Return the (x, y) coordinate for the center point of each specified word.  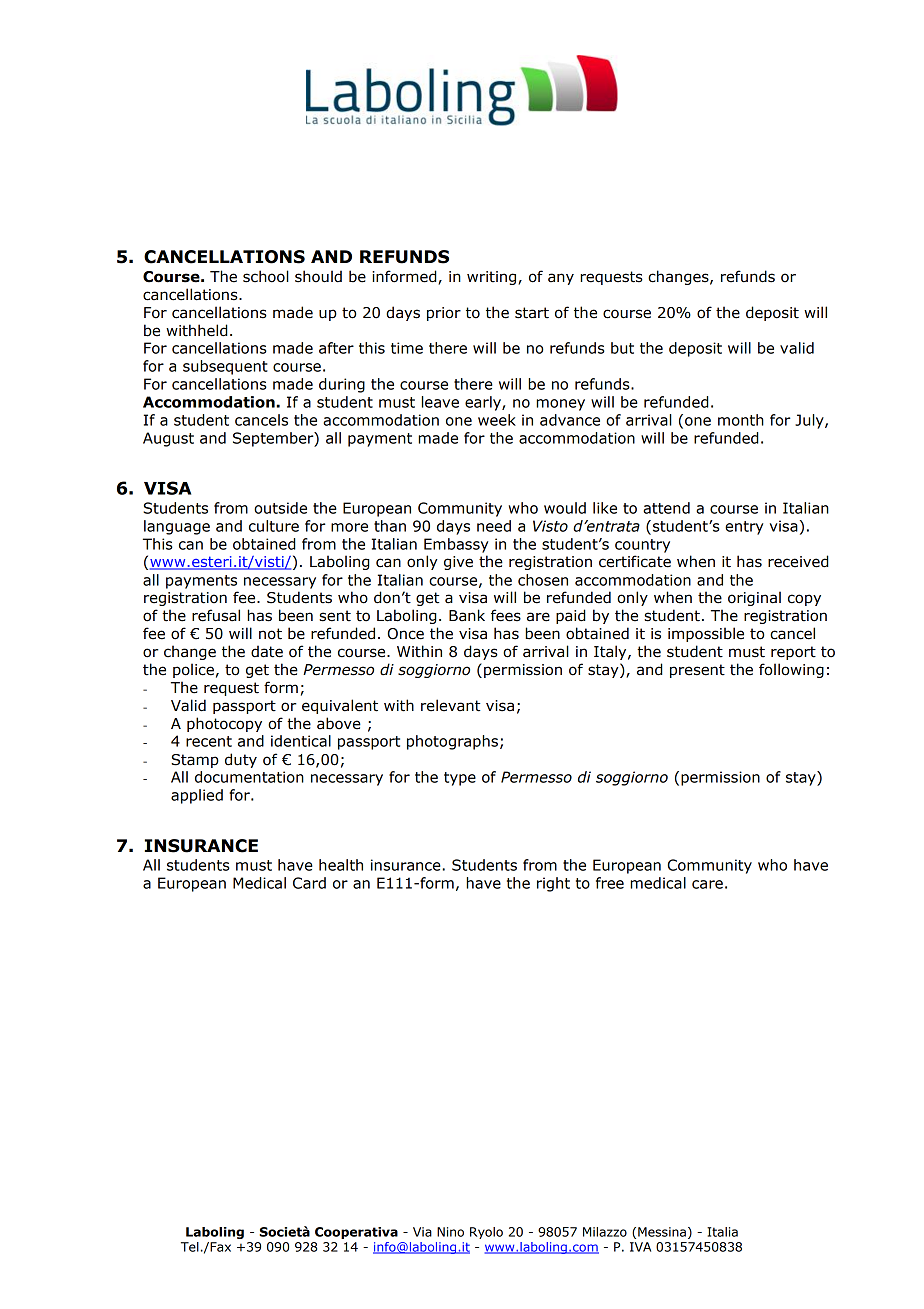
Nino (450, 1232)
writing (493, 278)
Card (309, 883)
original (754, 598)
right (553, 884)
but (622, 348)
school (266, 276)
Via (422, 1232)
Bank (467, 615)
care (707, 884)
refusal (216, 615)
